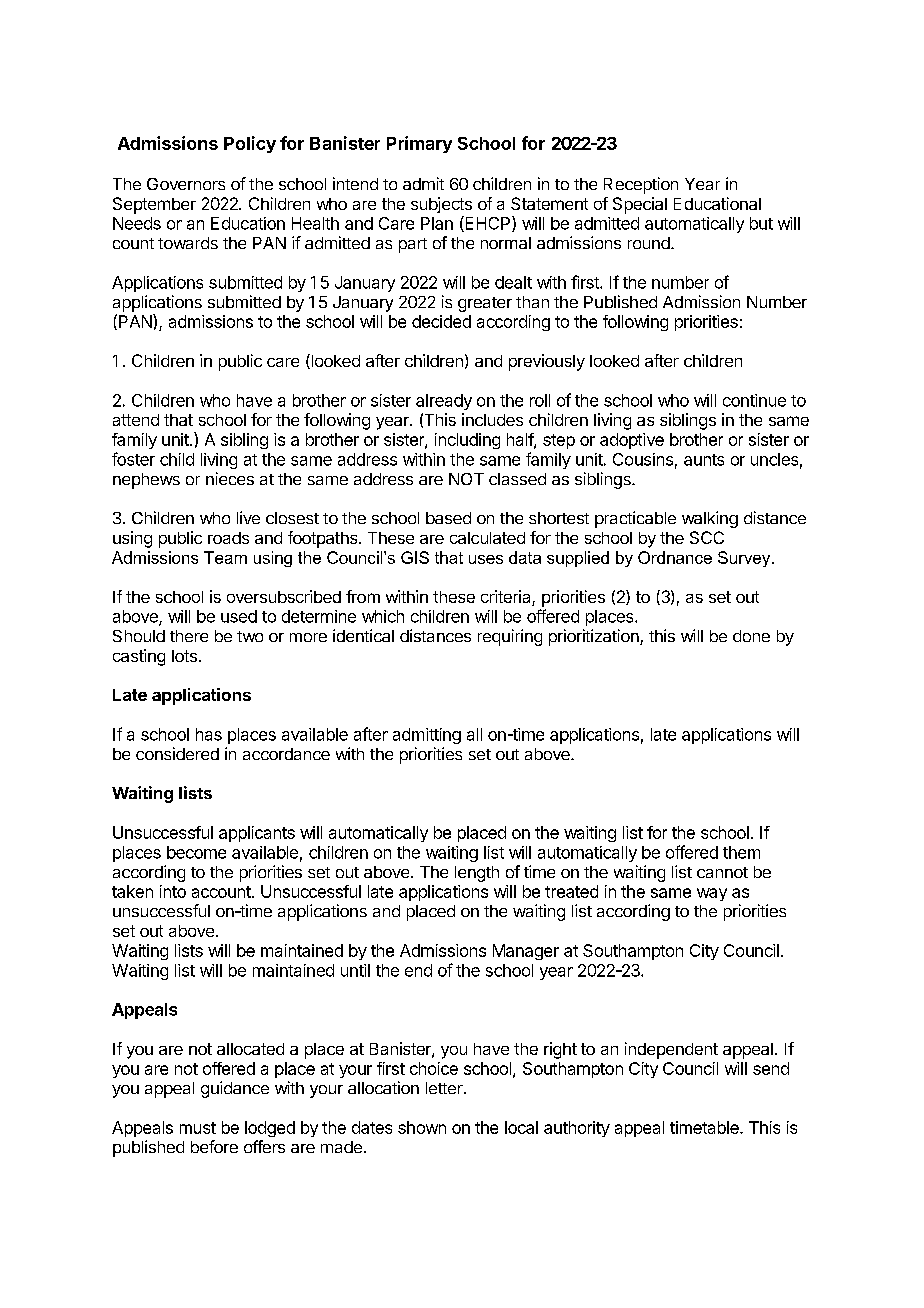 The image size is (924, 1308). What do you see at coordinates (198, 1128) in the screenshot?
I see `must` at bounding box center [198, 1128].
